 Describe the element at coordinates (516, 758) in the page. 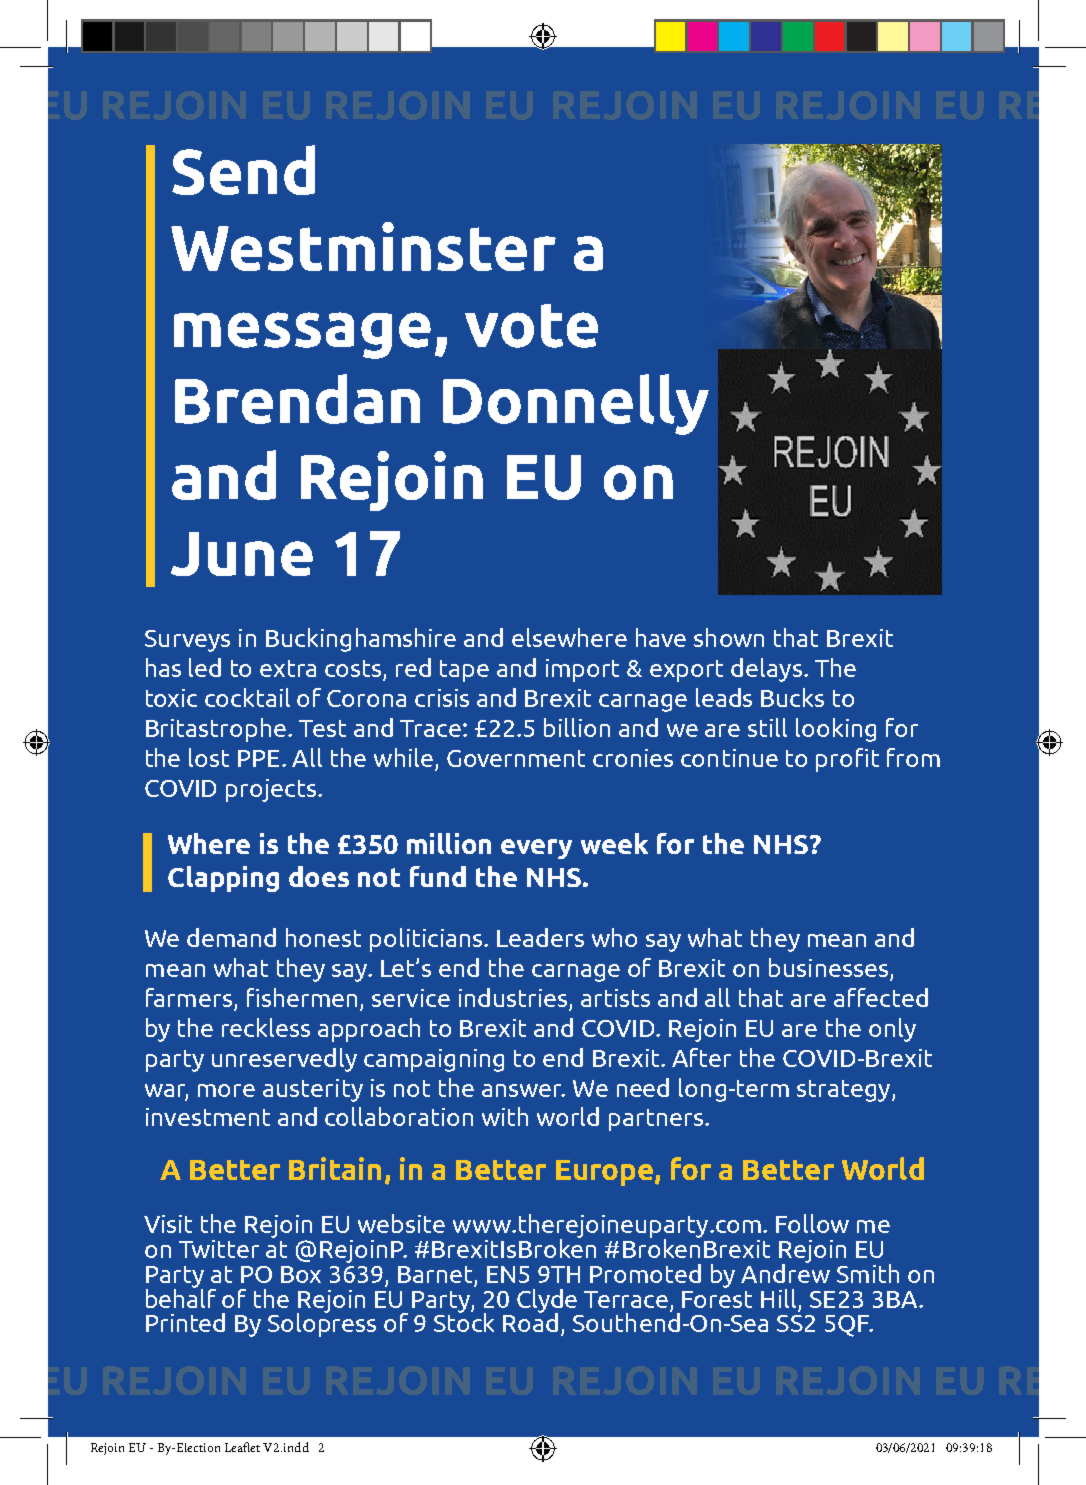

I see `Government` at that location.
